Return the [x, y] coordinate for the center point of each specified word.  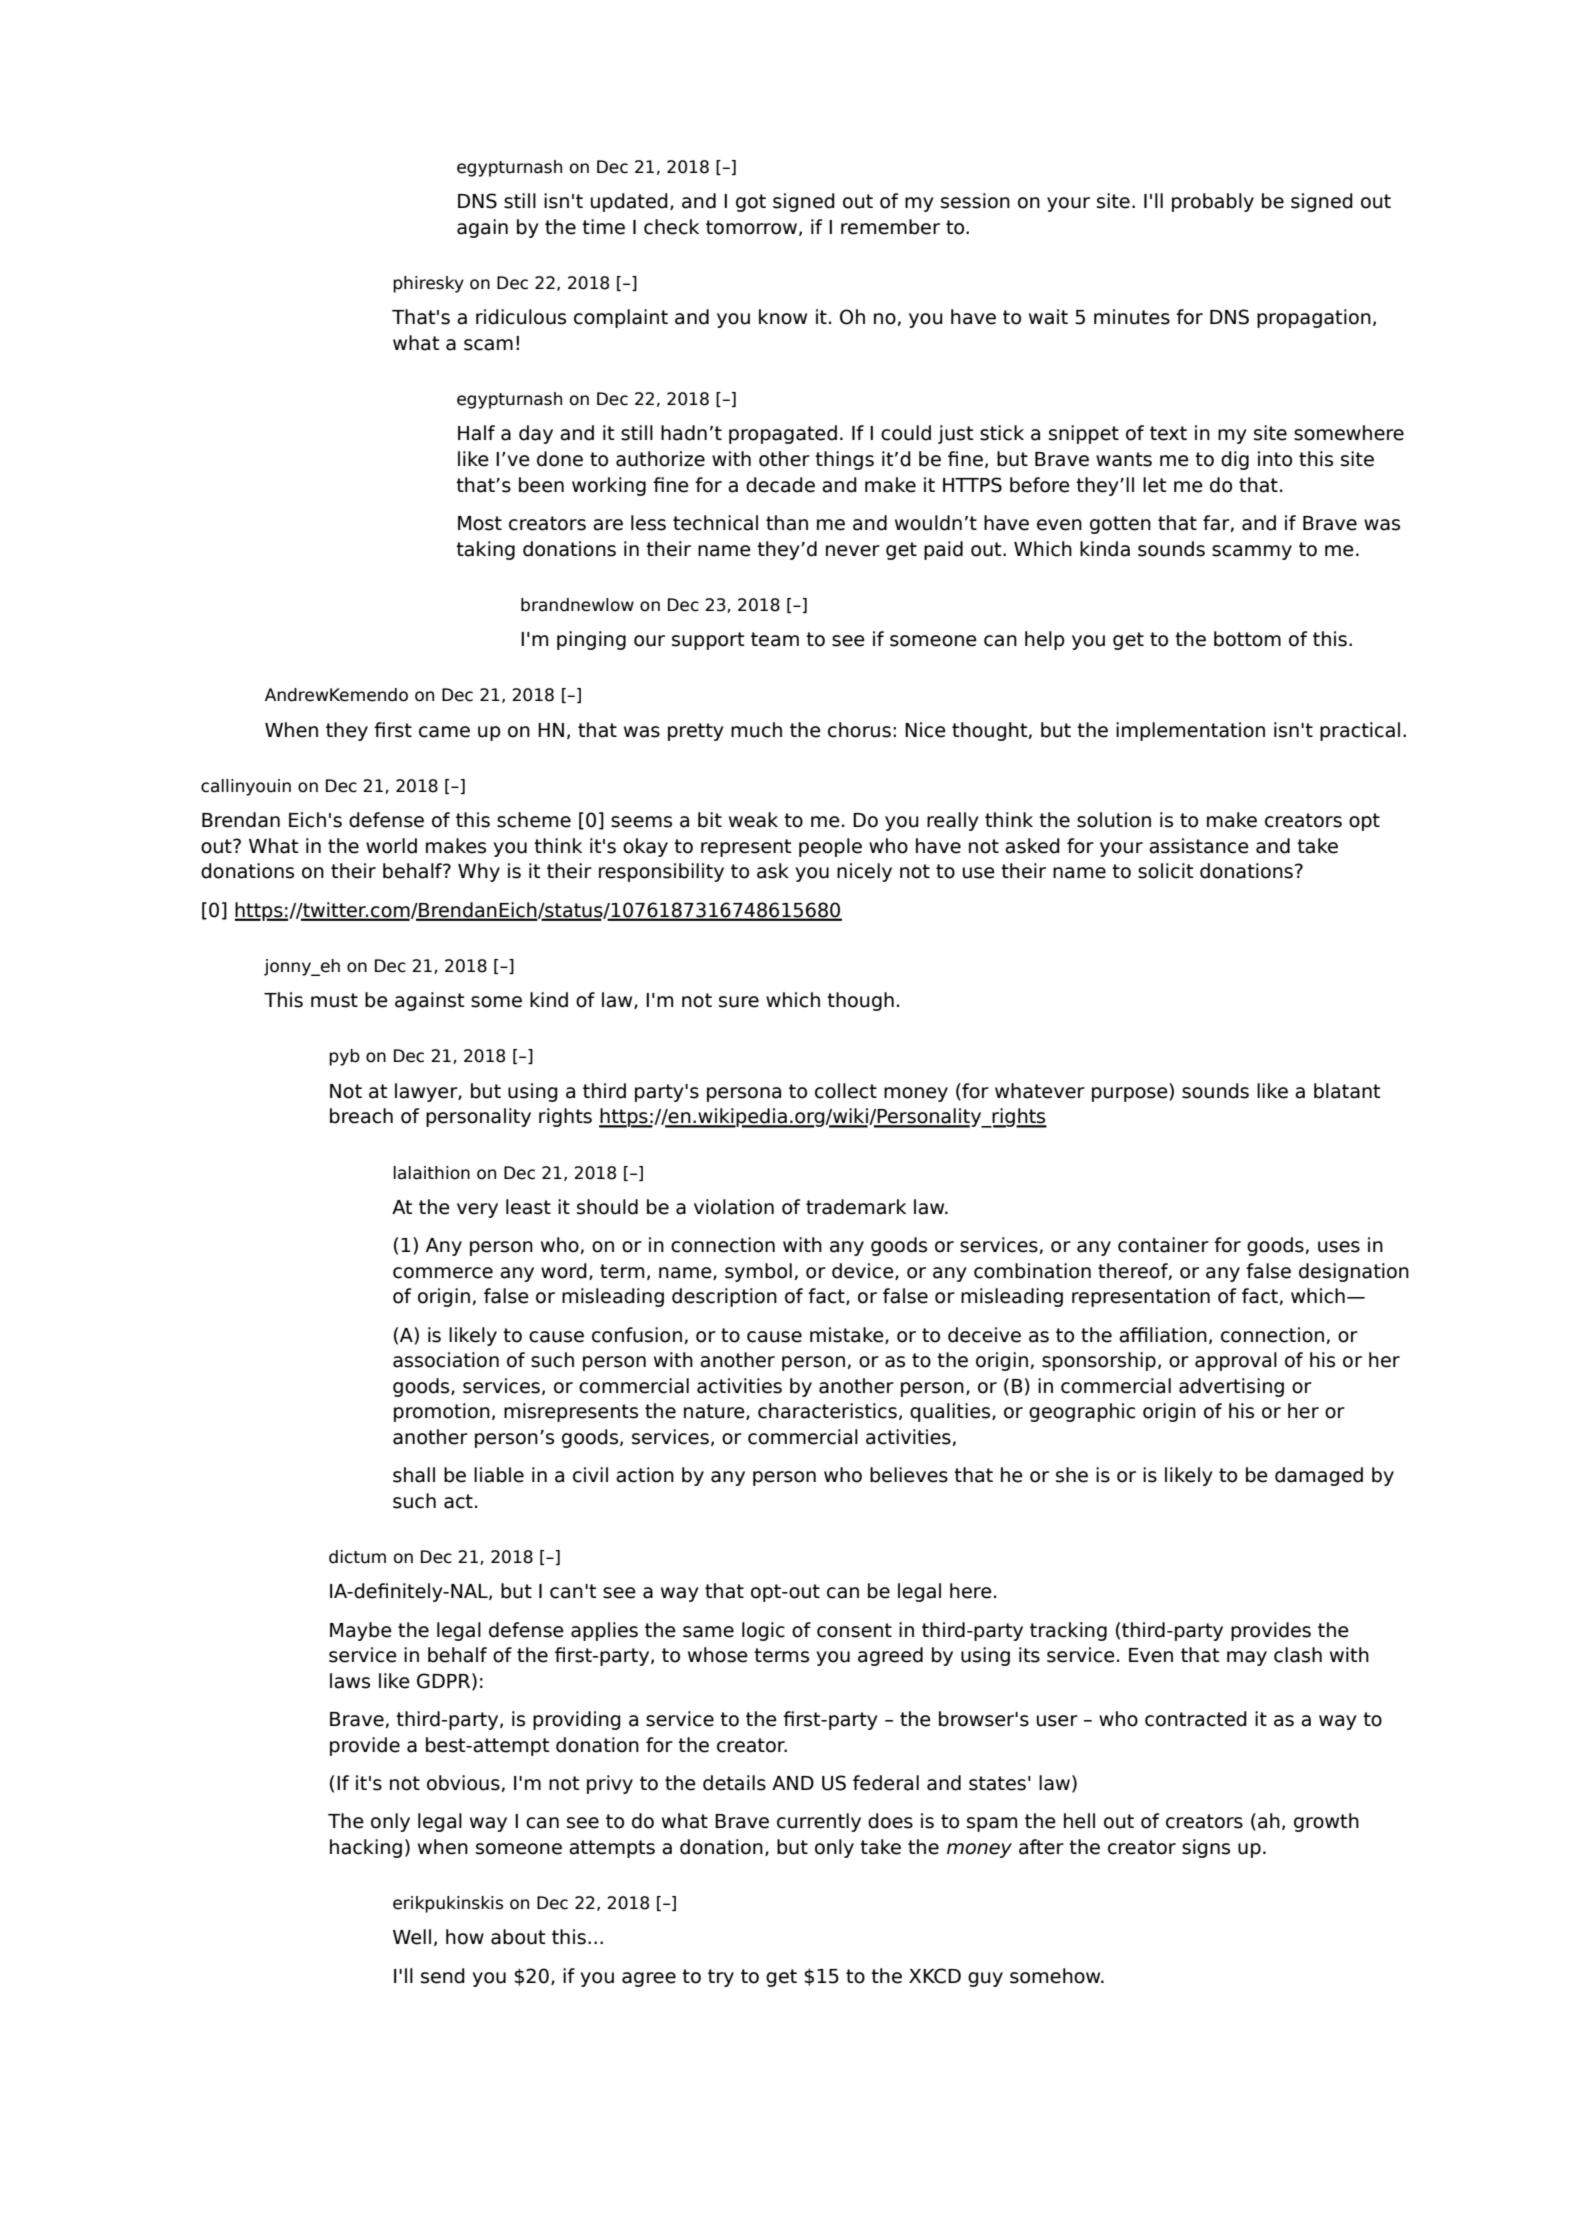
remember [890, 227]
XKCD [935, 1976]
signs [1206, 1848]
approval [1236, 1361]
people [830, 847]
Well [412, 1937]
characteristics [827, 1411]
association [446, 1360]
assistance [1199, 846]
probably [1213, 202]
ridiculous [521, 317]
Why [479, 872]
